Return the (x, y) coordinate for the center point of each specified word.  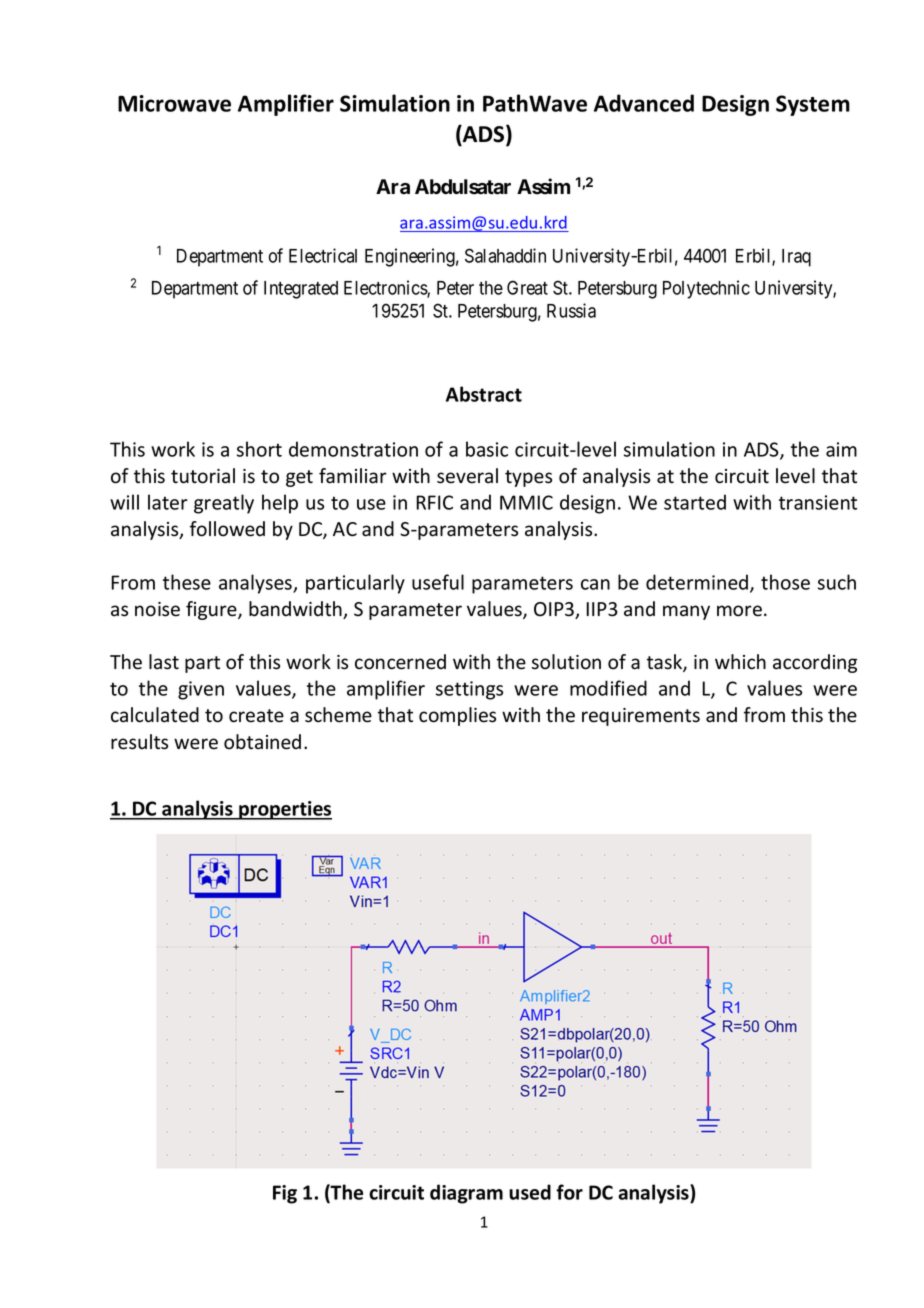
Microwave (174, 103)
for (569, 1192)
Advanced (644, 103)
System (813, 105)
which (740, 662)
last (164, 662)
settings (469, 690)
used (530, 1192)
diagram (466, 1194)
